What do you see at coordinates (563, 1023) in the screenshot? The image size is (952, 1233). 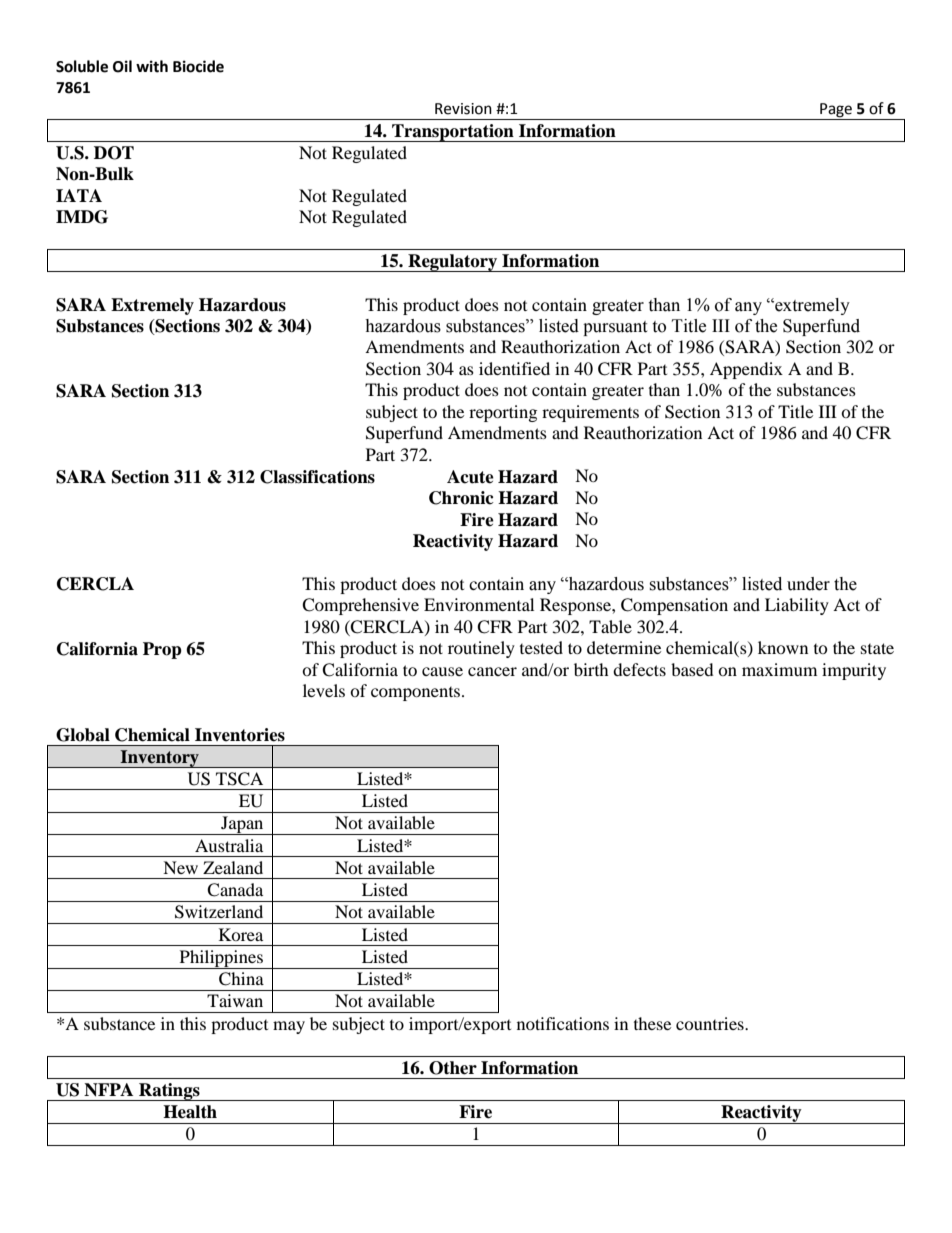 I see `notifications` at bounding box center [563, 1023].
